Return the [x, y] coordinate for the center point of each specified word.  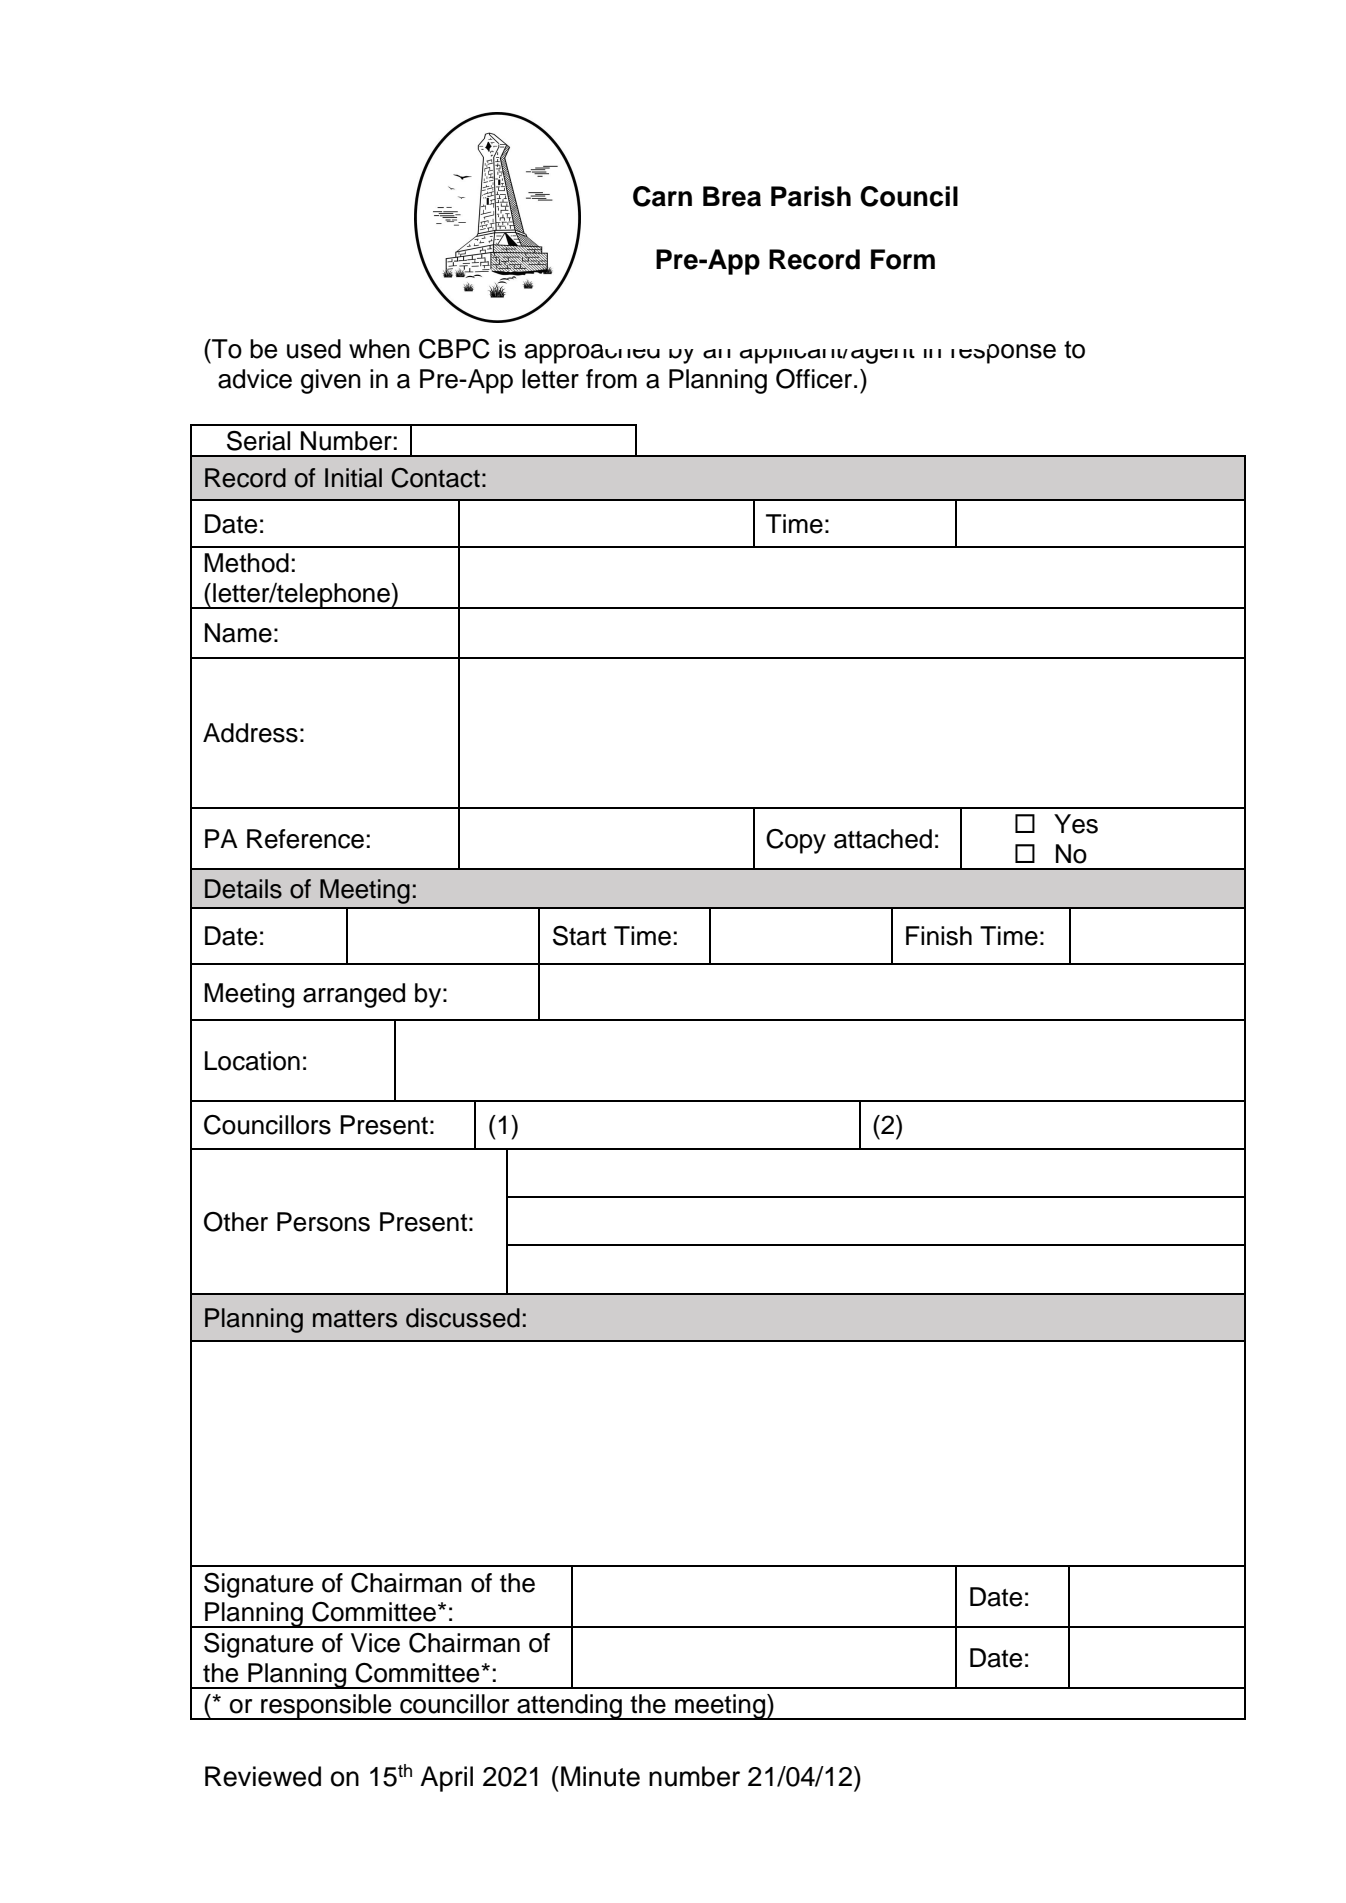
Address [250, 733]
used [314, 349]
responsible [326, 1707]
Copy [796, 841]
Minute [600, 1776]
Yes [1076, 824]
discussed [463, 1318]
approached [592, 354]
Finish [939, 936]
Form [903, 259]
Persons [323, 1222]
